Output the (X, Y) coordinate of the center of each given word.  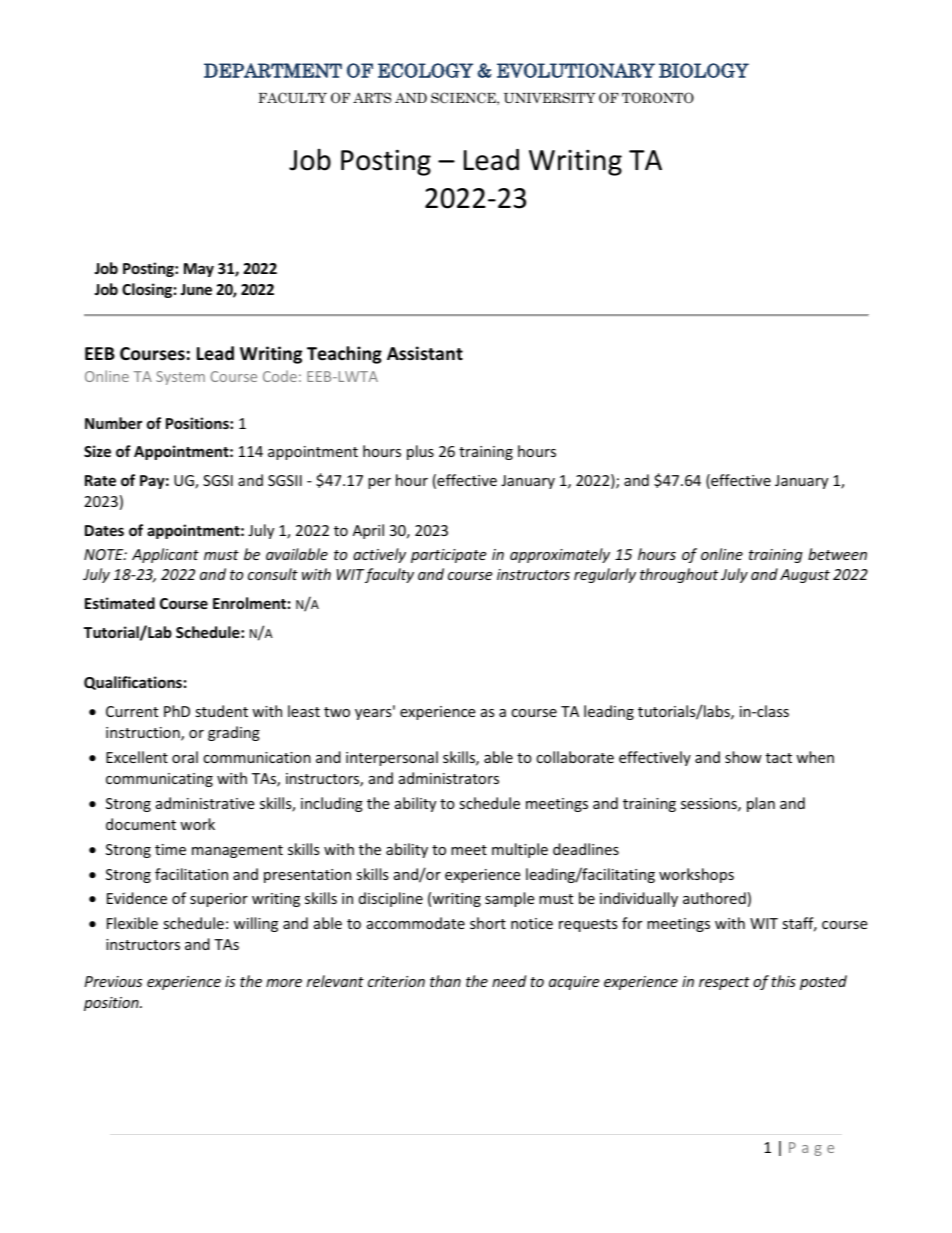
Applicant (165, 555)
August (805, 576)
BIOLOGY (704, 70)
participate (448, 556)
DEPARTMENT (273, 70)
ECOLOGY (425, 70)
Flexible (132, 923)
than (445, 981)
